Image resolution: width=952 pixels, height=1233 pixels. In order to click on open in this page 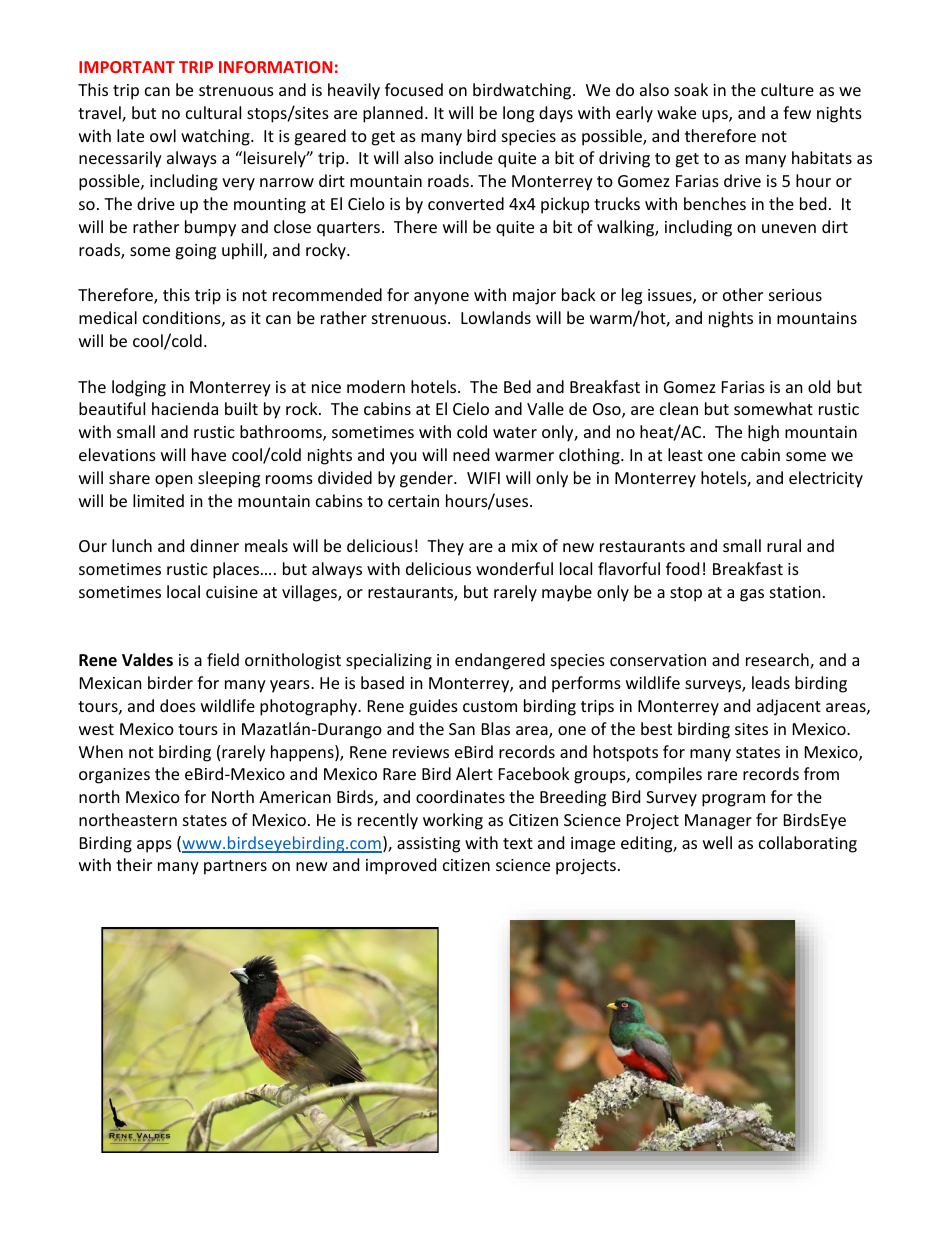, I will do `click(174, 481)`.
